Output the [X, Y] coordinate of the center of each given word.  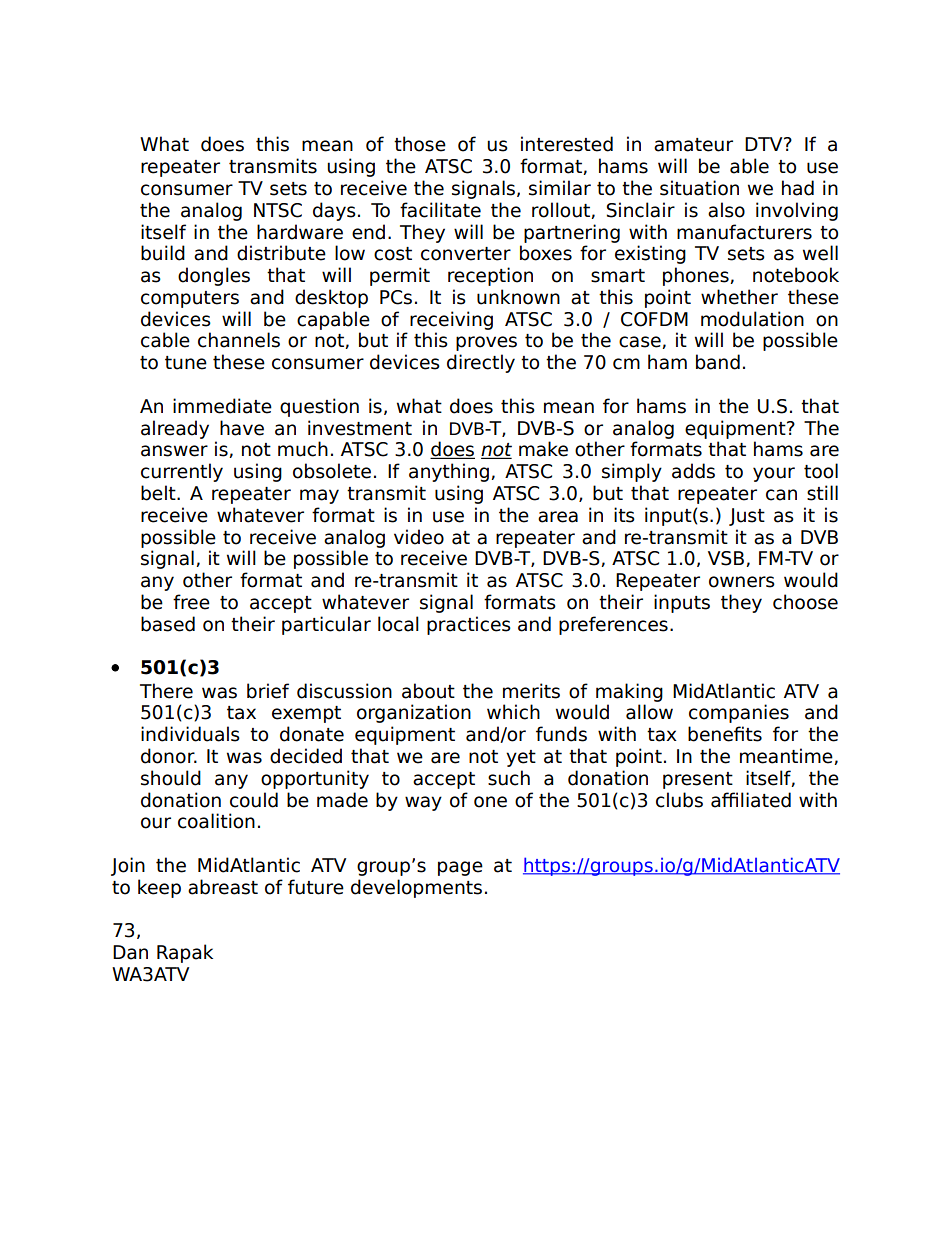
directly [481, 363]
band [718, 362]
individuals [190, 734]
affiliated [751, 800]
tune [186, 363]
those [420, 144]
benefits [725, 734]
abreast [223, 887]
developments [416, 888]
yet [521, 758]
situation [699, 188]
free [191, 602]
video [419, 537]
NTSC [278, 210]
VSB [726, 558]
